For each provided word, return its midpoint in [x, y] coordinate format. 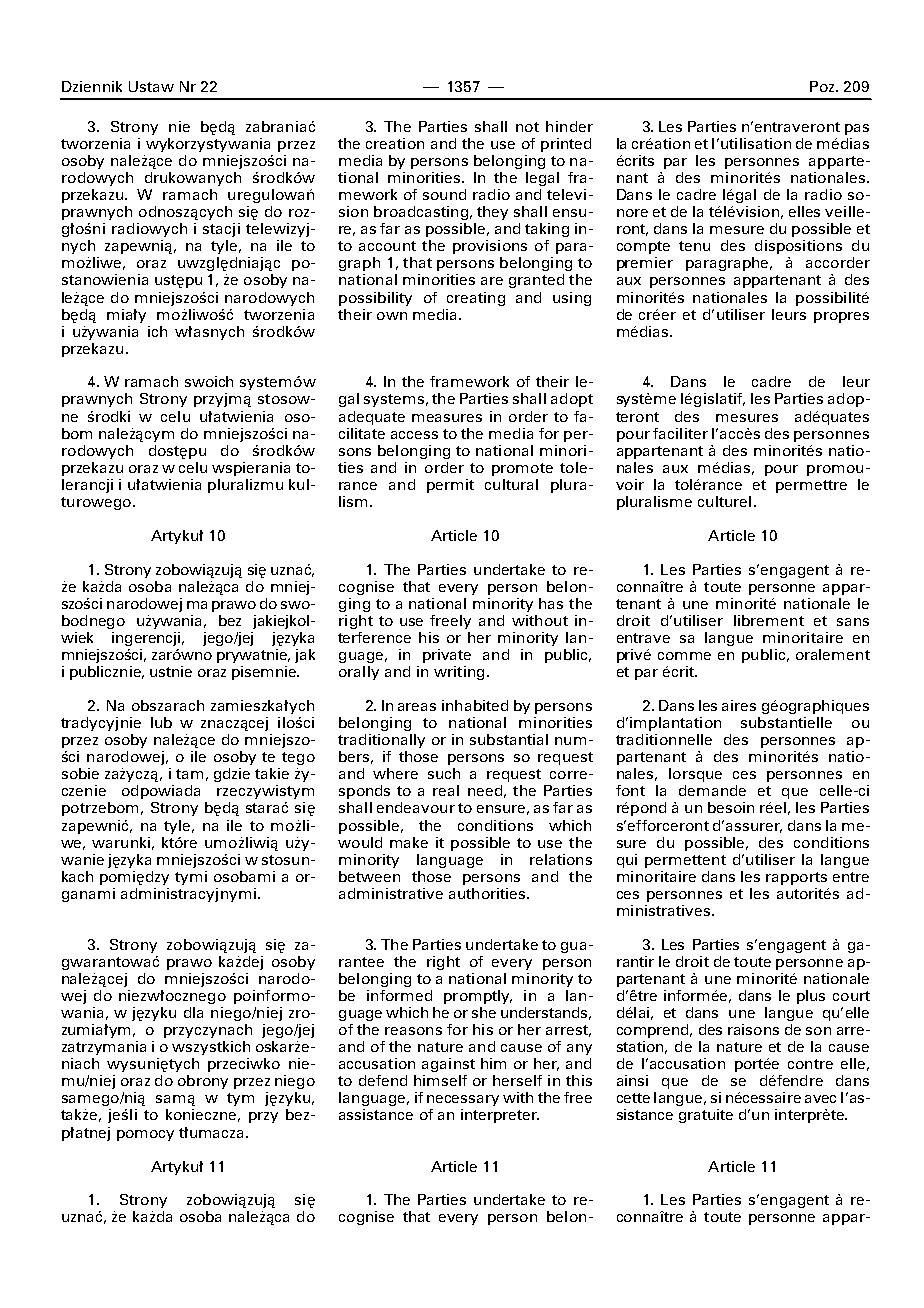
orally [359, 673]
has [551, 603]
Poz [823, 86]
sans [853, 622]
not [527, 127]
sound [444, 194]
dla [193, 1012]
